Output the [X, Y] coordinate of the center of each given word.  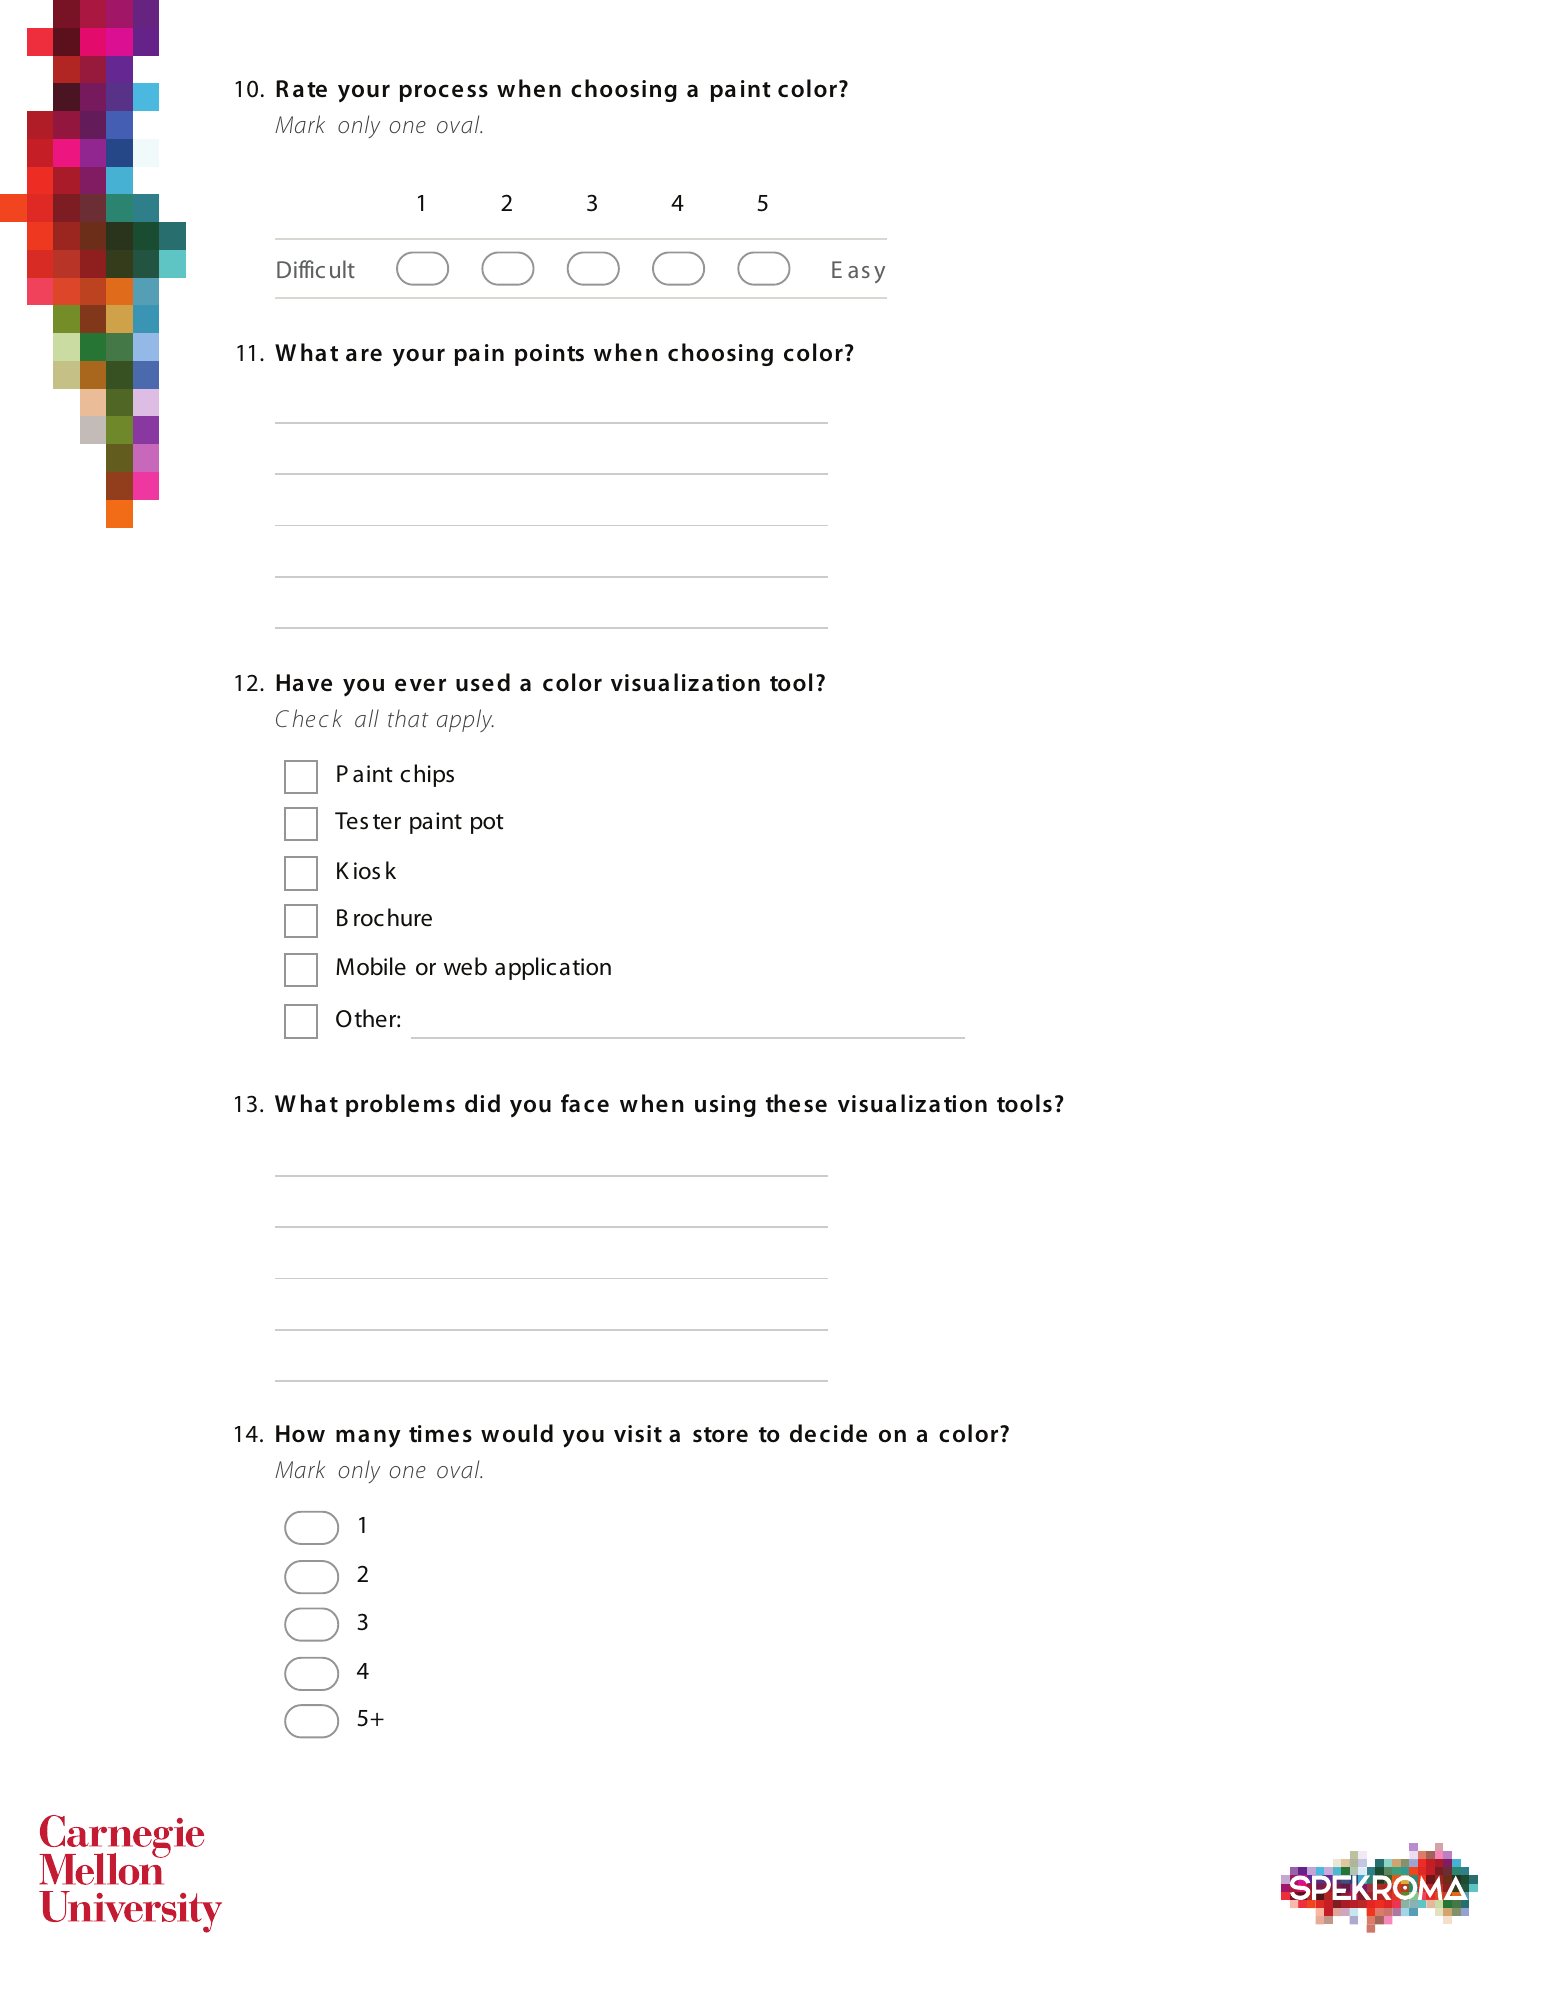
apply [465, 720]
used [483, 682]
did [482, 1103]
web [465, 966]
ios [367, 871]
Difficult [316, 269]
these [796, 1103]
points [549, 355]
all [367, 718]
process [444, 93]
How [300, 1434]
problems [400, 1105]
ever [420, 685]
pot [487, 824]
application [553, 968]
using [725, 1106]
